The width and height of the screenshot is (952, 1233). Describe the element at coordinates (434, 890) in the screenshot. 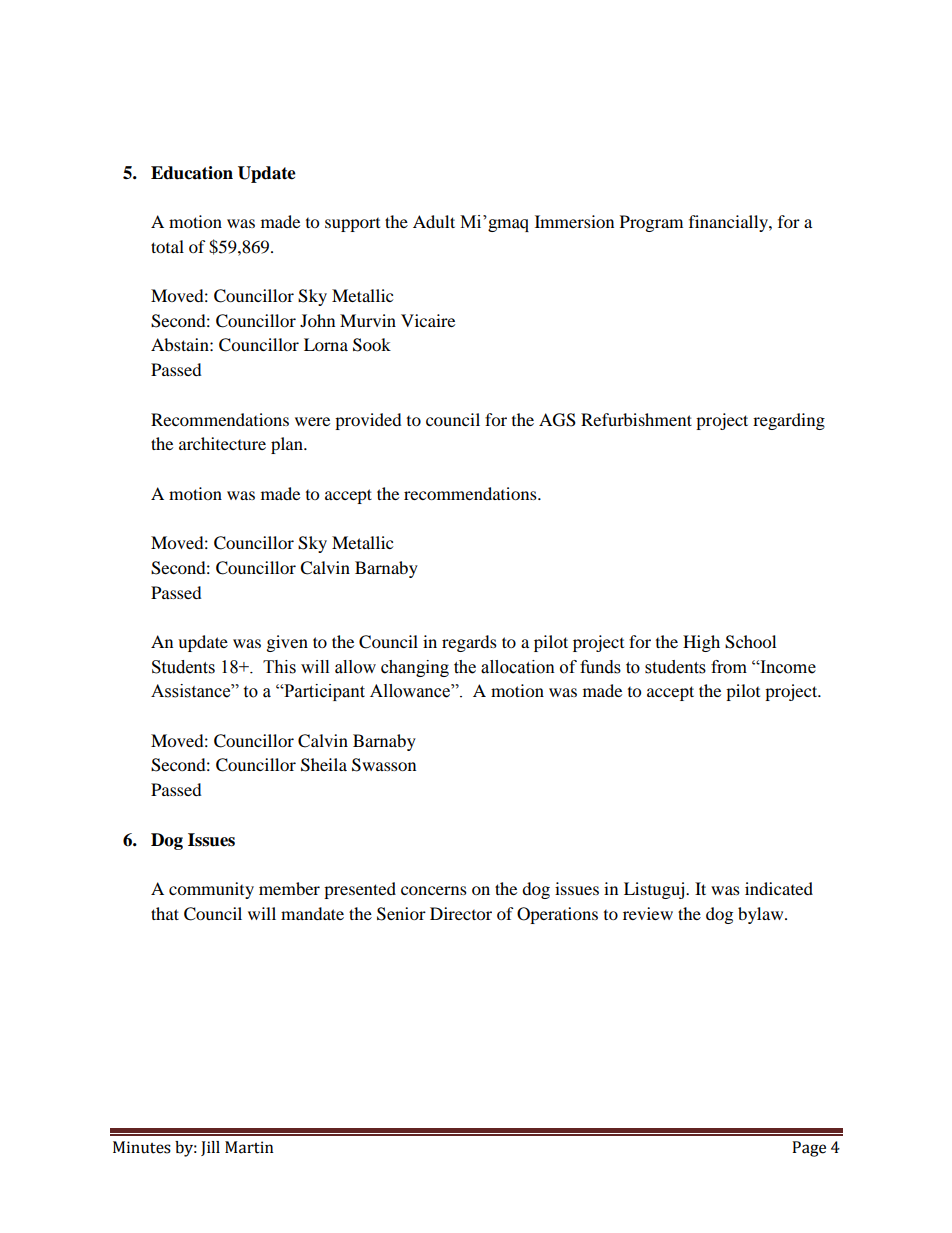

I see `concerns` at that location.
